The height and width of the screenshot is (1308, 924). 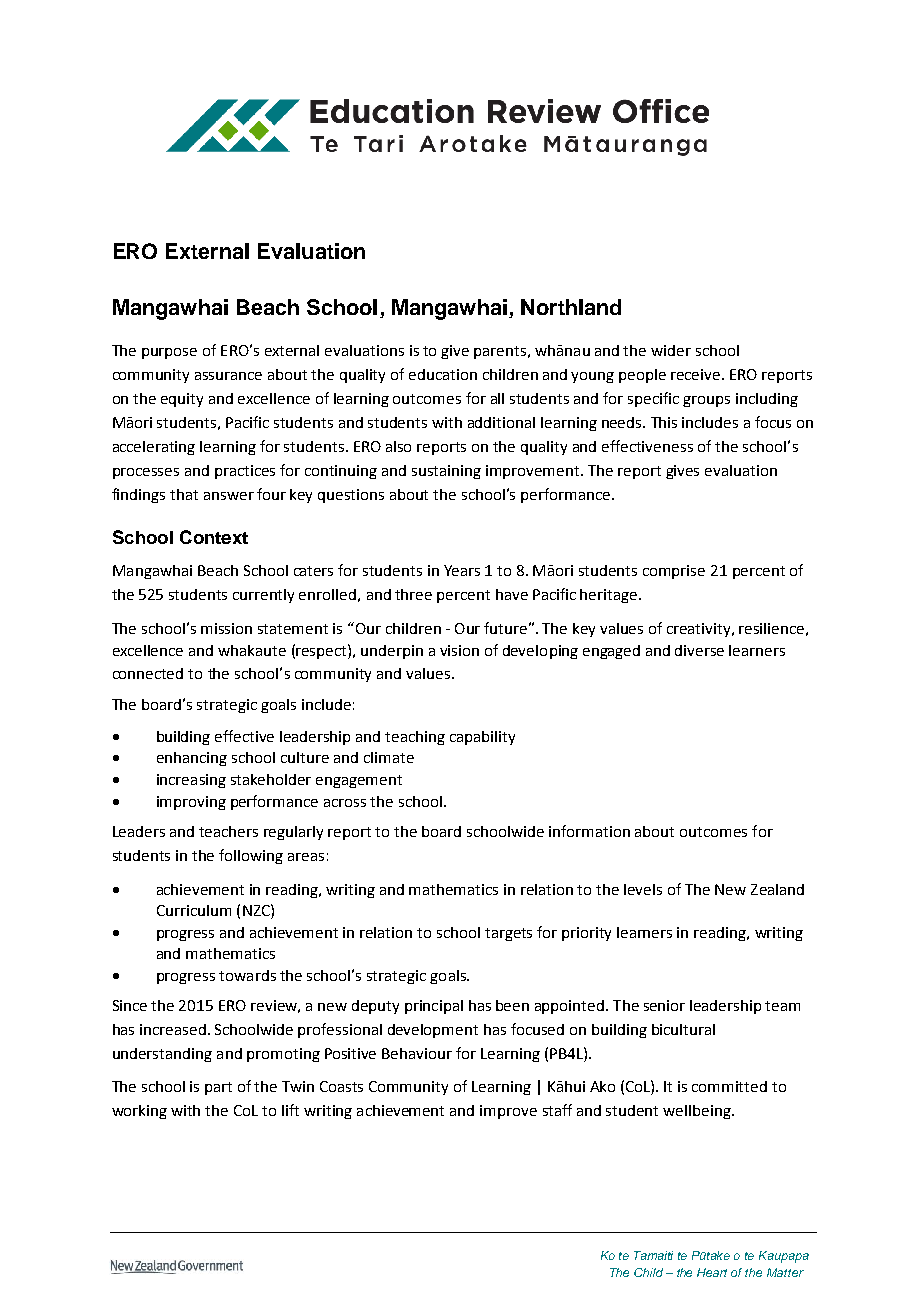 I want to click on receive, so click(x=697, y=374).
